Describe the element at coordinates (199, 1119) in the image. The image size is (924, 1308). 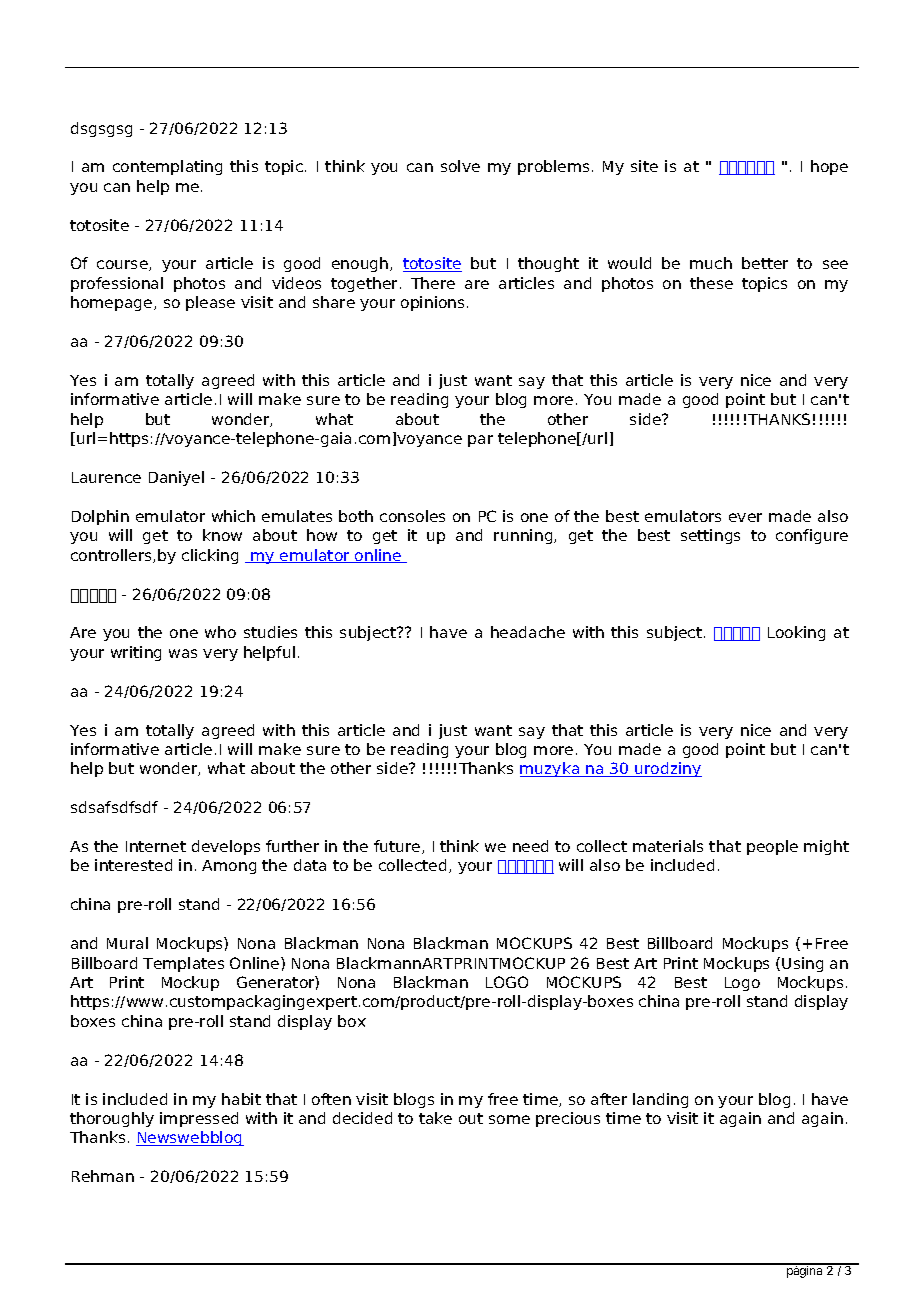
I see `impressed` at that location.
